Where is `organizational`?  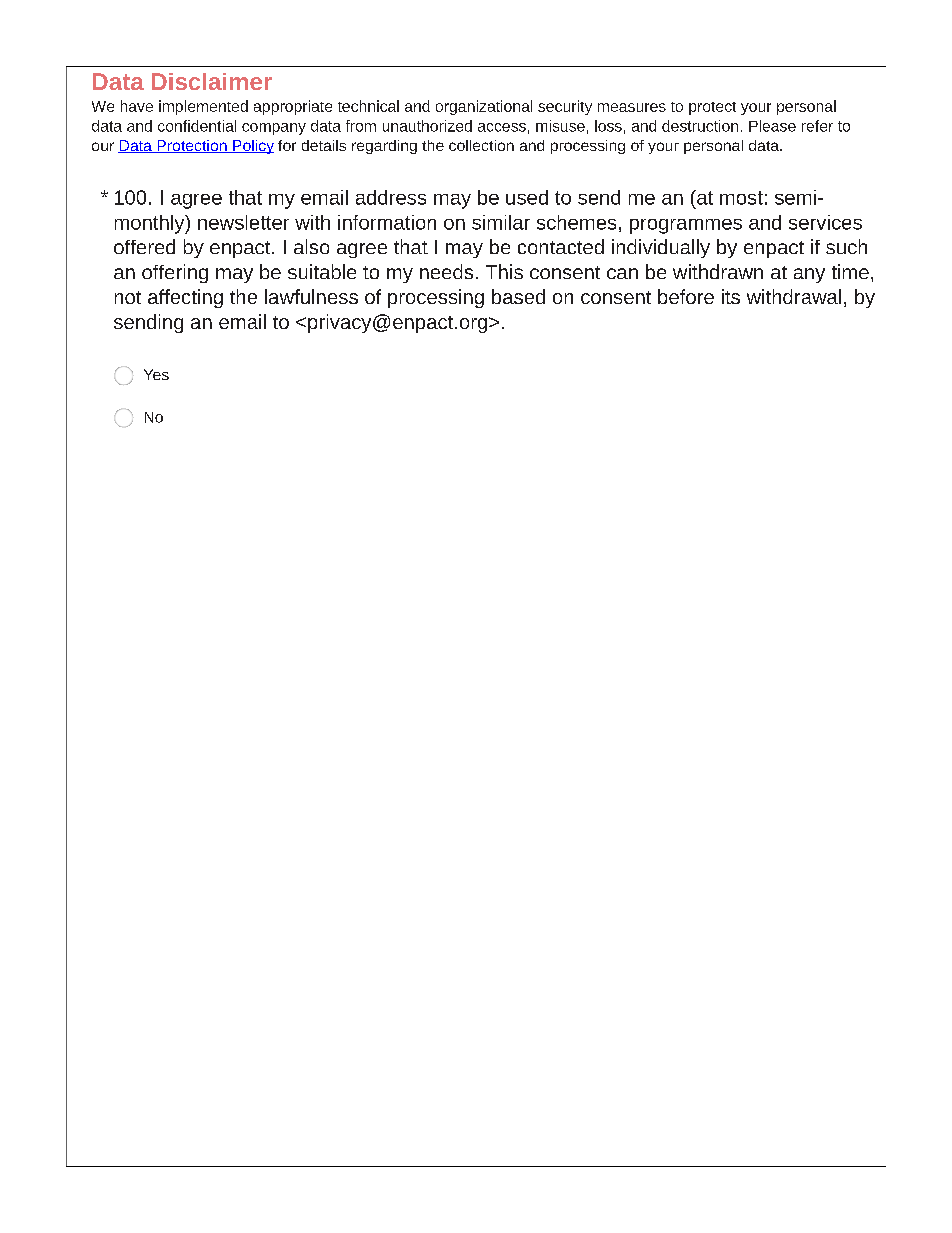 organizational is located at coordinates (484, 107).
